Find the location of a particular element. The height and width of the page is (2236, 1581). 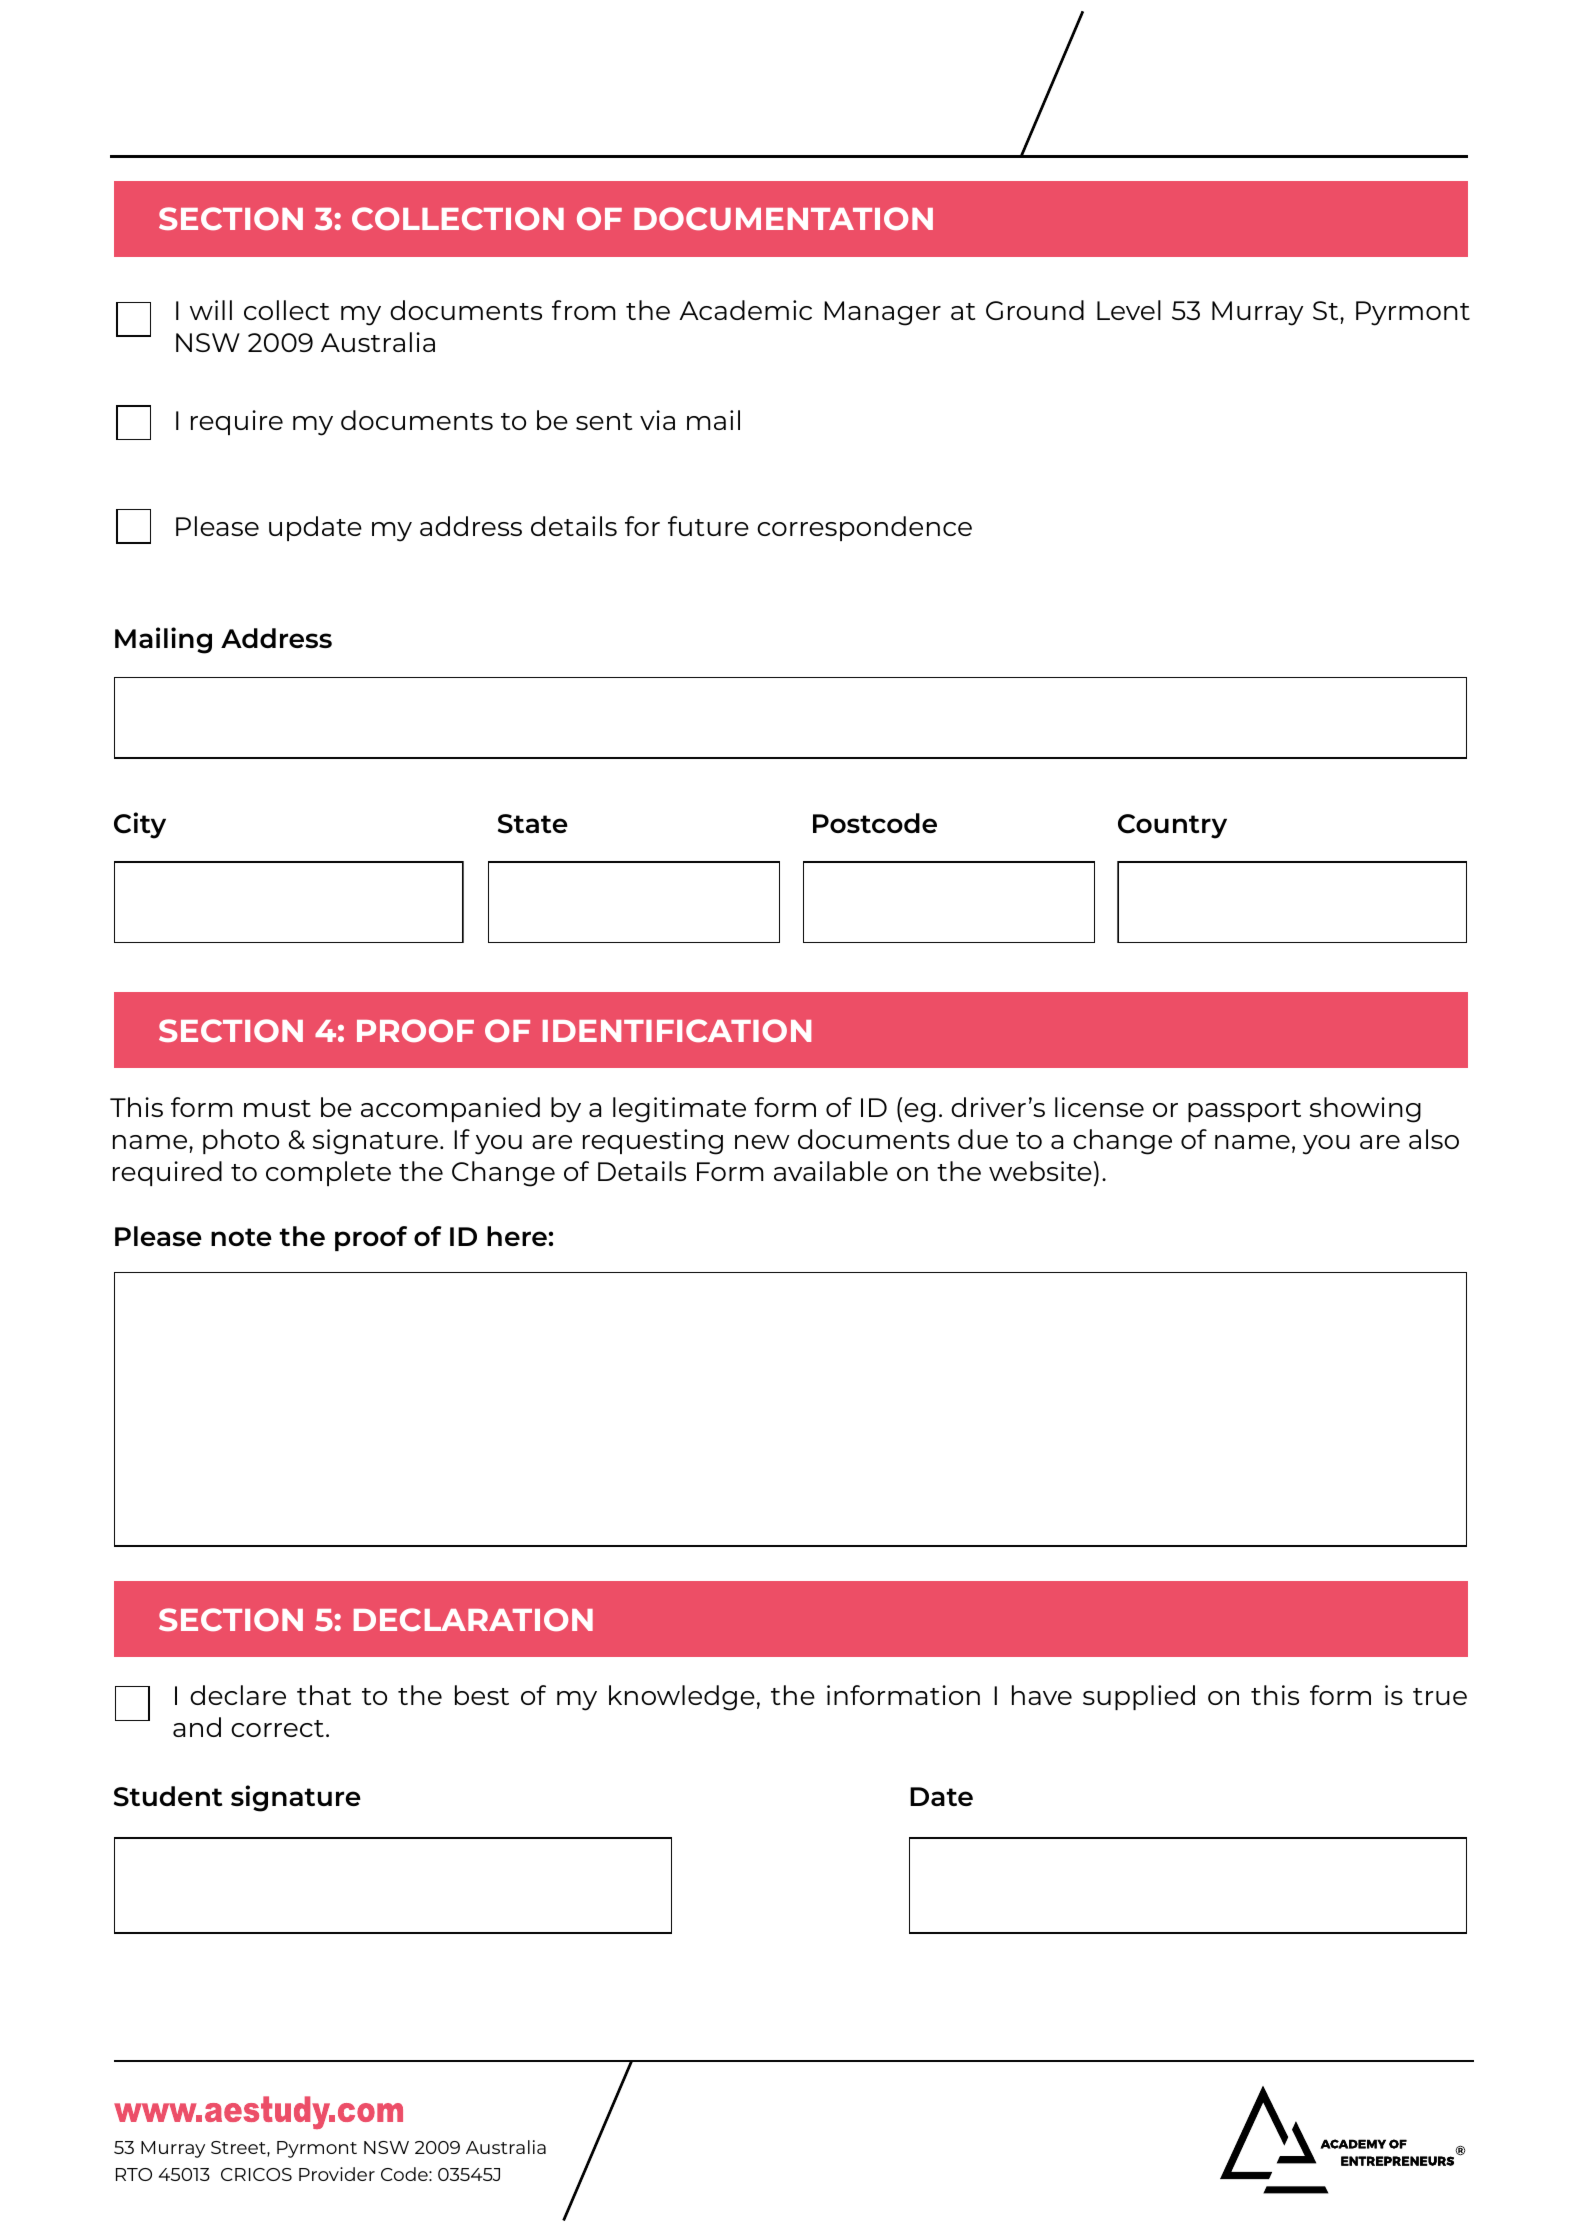

knowledge is located at coordinates (682, 1698).
